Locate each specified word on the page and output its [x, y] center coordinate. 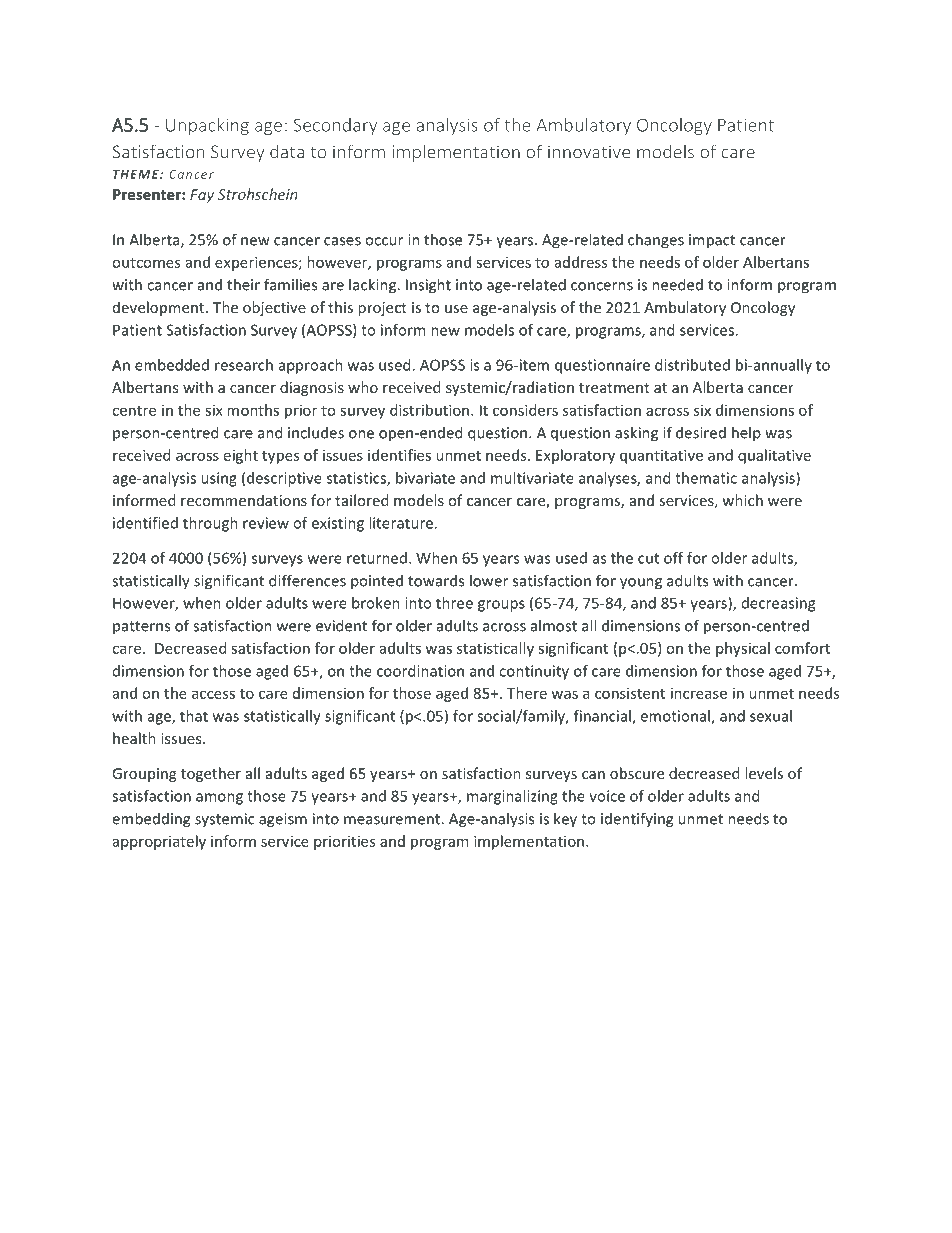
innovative [589, 152]
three [454, 603]
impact [712, 241]
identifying [637, 820]
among [219, 799]
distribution [431, 410]
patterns [141, 627]
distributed [692, 365]
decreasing [778, 604]
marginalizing [512, 797]
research [244, 365]
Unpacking [207, 126]
